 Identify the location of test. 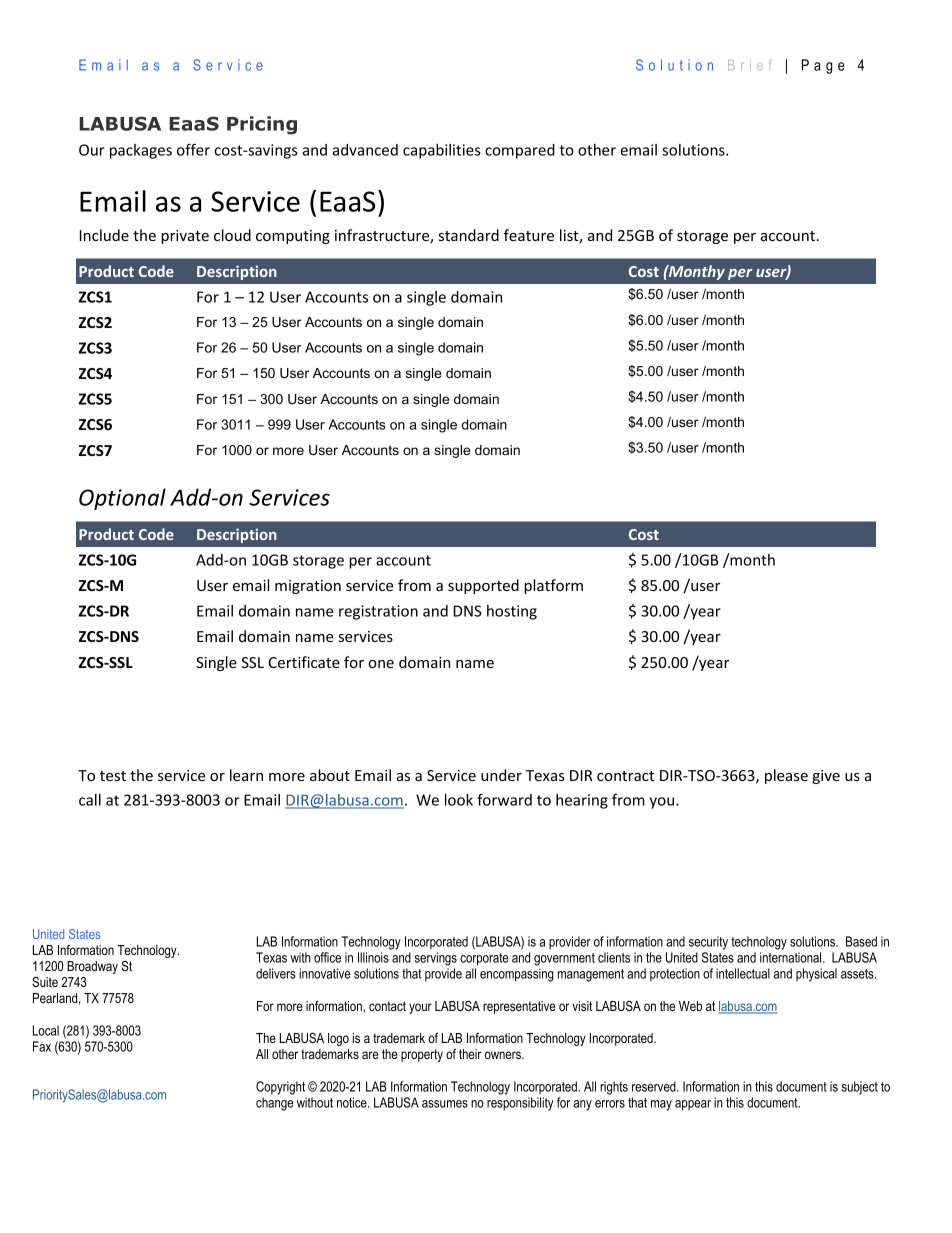
(113, 776).
